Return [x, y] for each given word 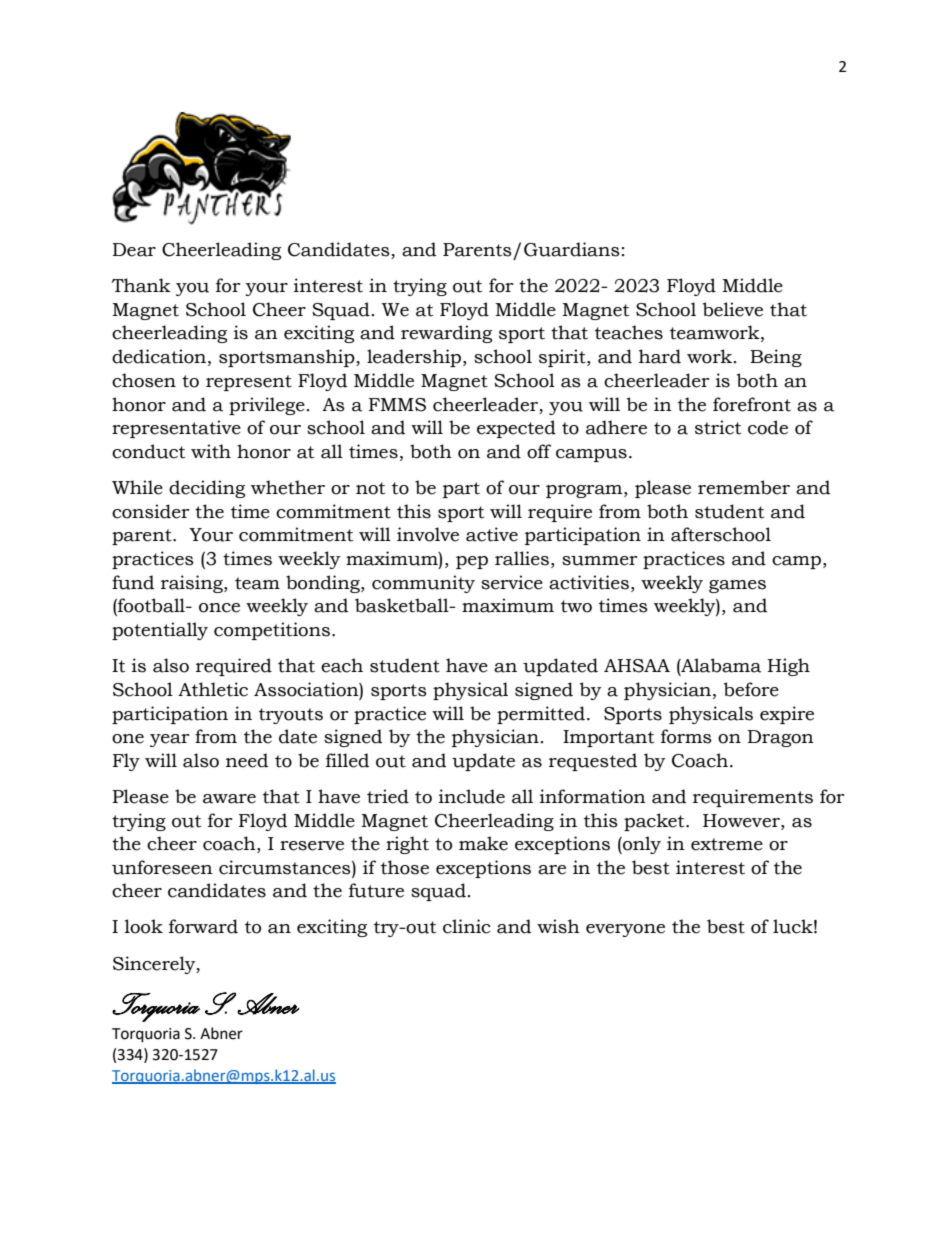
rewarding [446, 334]
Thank [141, 285]
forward [203, 926]
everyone [625, 930]
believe [733, 309]
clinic [466, 926]
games [737, 586]
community [423, 584]
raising [193, 584]
